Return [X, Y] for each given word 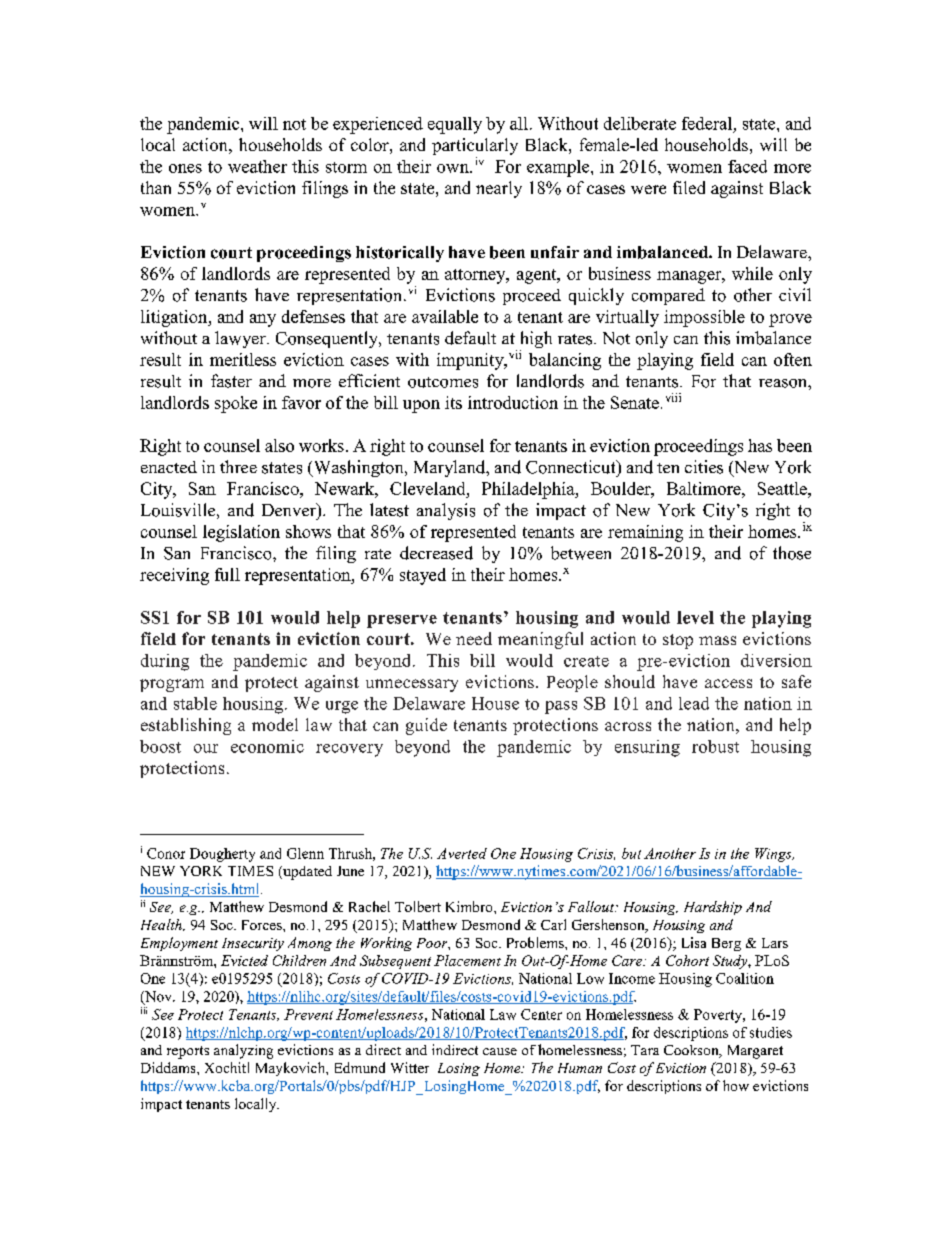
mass [717, 640]
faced [747, 166]
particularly [475, 146]
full [227, 574]
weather [257, 166]
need [474, 638]
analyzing [243, 1051]
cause [500, 1051]
